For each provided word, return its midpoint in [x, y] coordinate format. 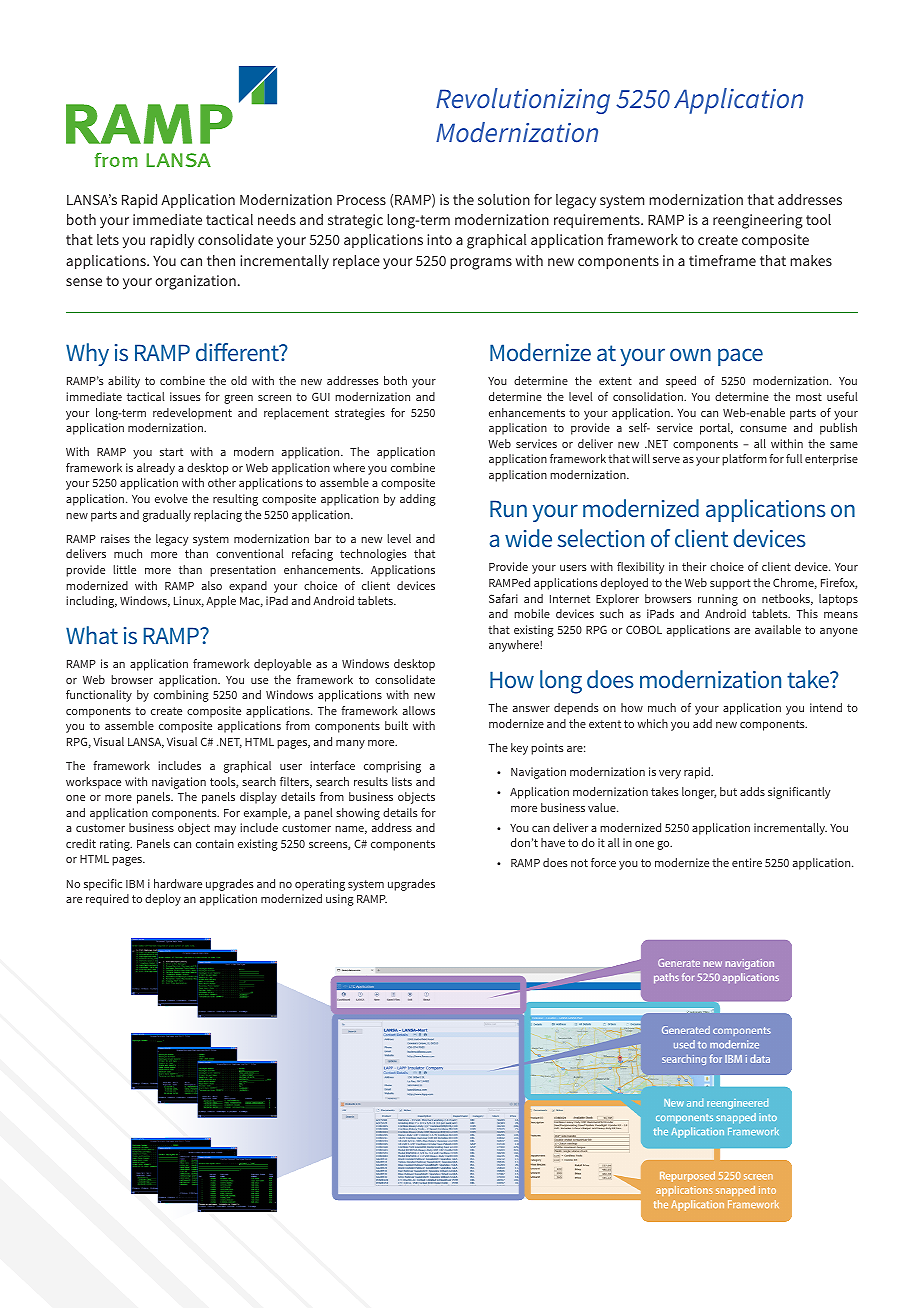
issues [185, 396]
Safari [503, 598]
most [809, 397]
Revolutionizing [523, 101]
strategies [360, 414]
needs [277, 219]
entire [747, 862]
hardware [178, 883]
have [553, 842]
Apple [221, 602]
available [778, 629]
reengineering [758, 221]
